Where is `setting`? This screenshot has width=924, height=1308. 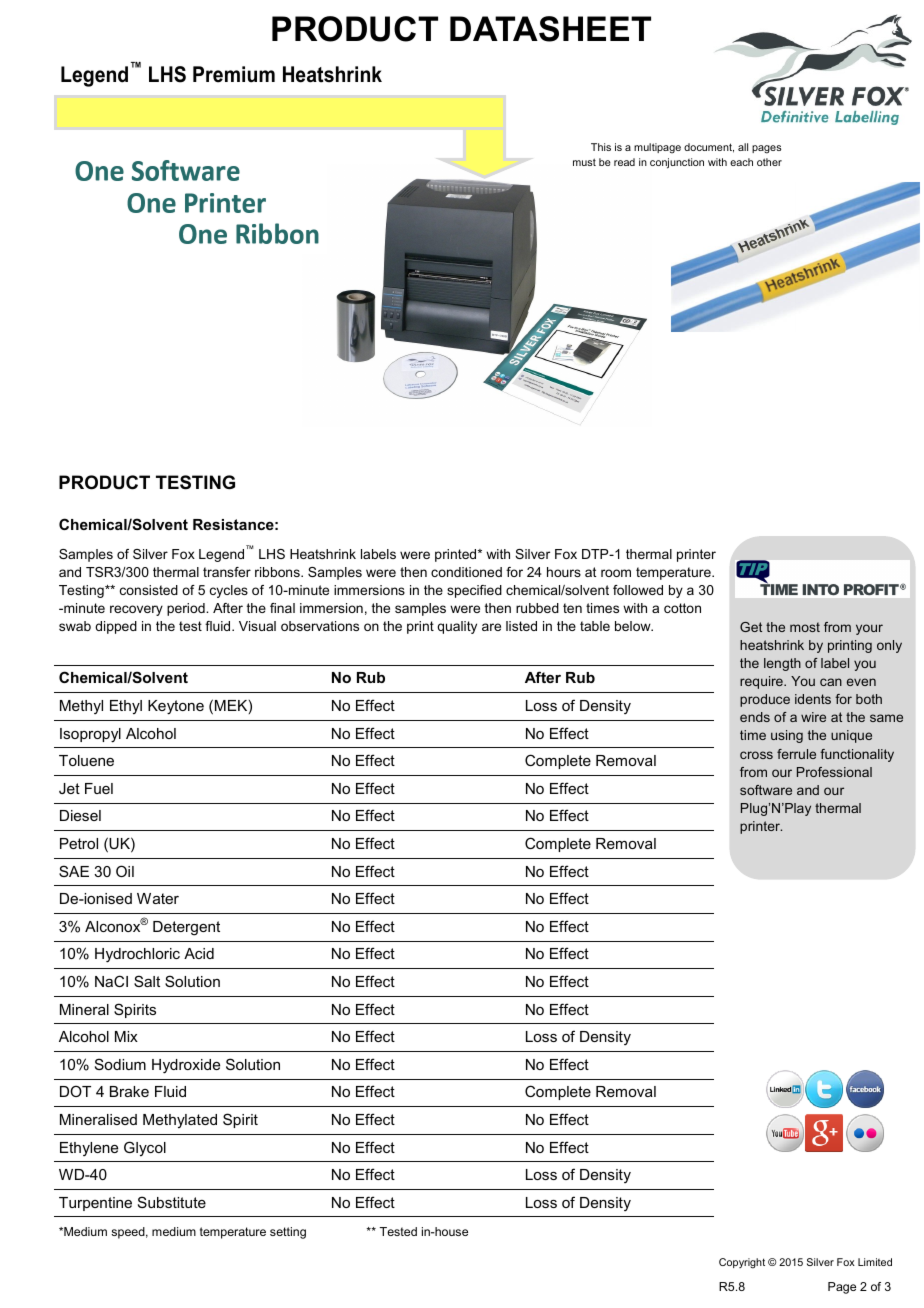
setting is located at coordinates (288, 1233).
